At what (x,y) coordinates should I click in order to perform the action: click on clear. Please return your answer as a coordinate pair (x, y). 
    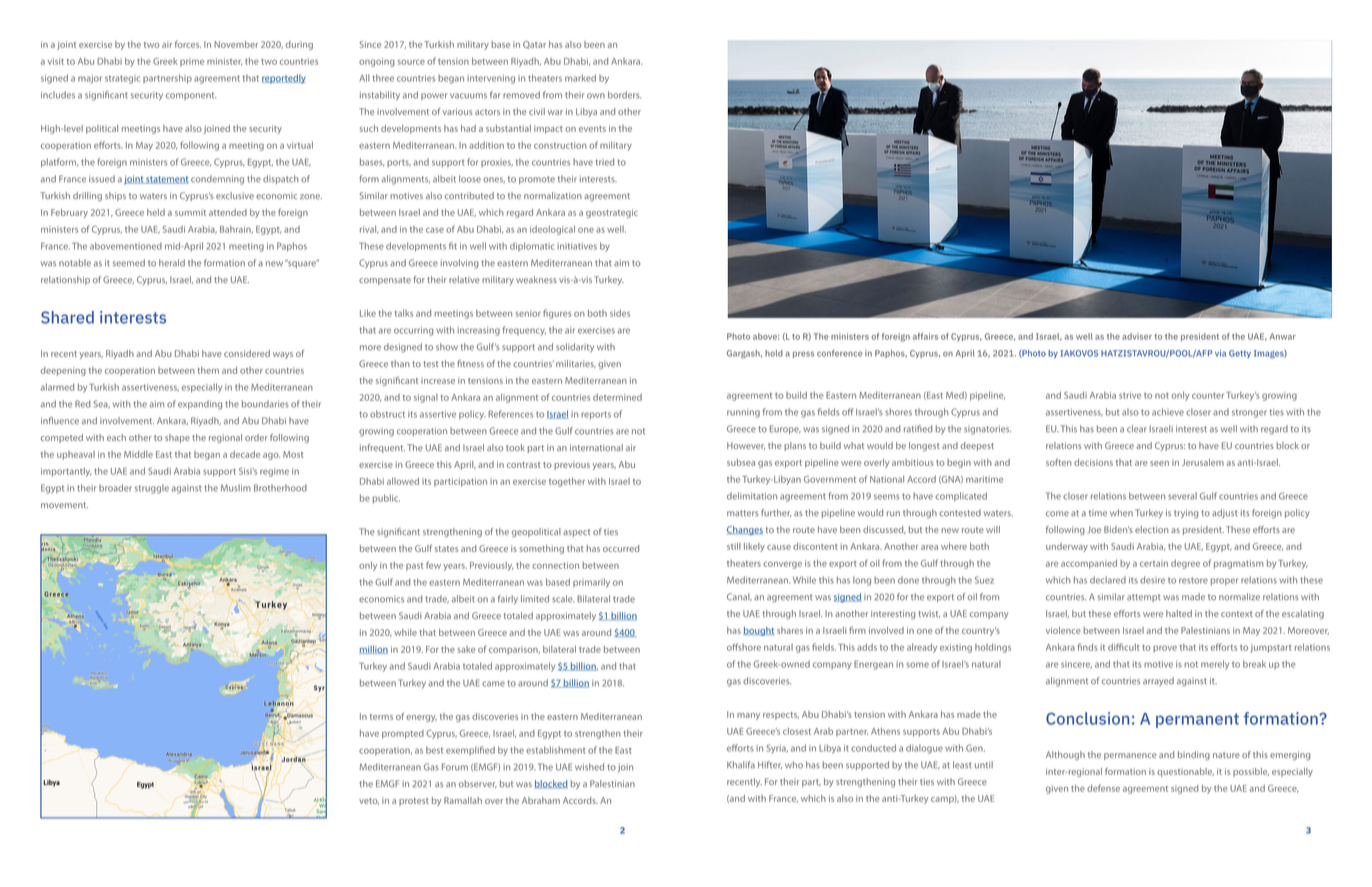
    Looking at the image, I should click on (1137, 429).
